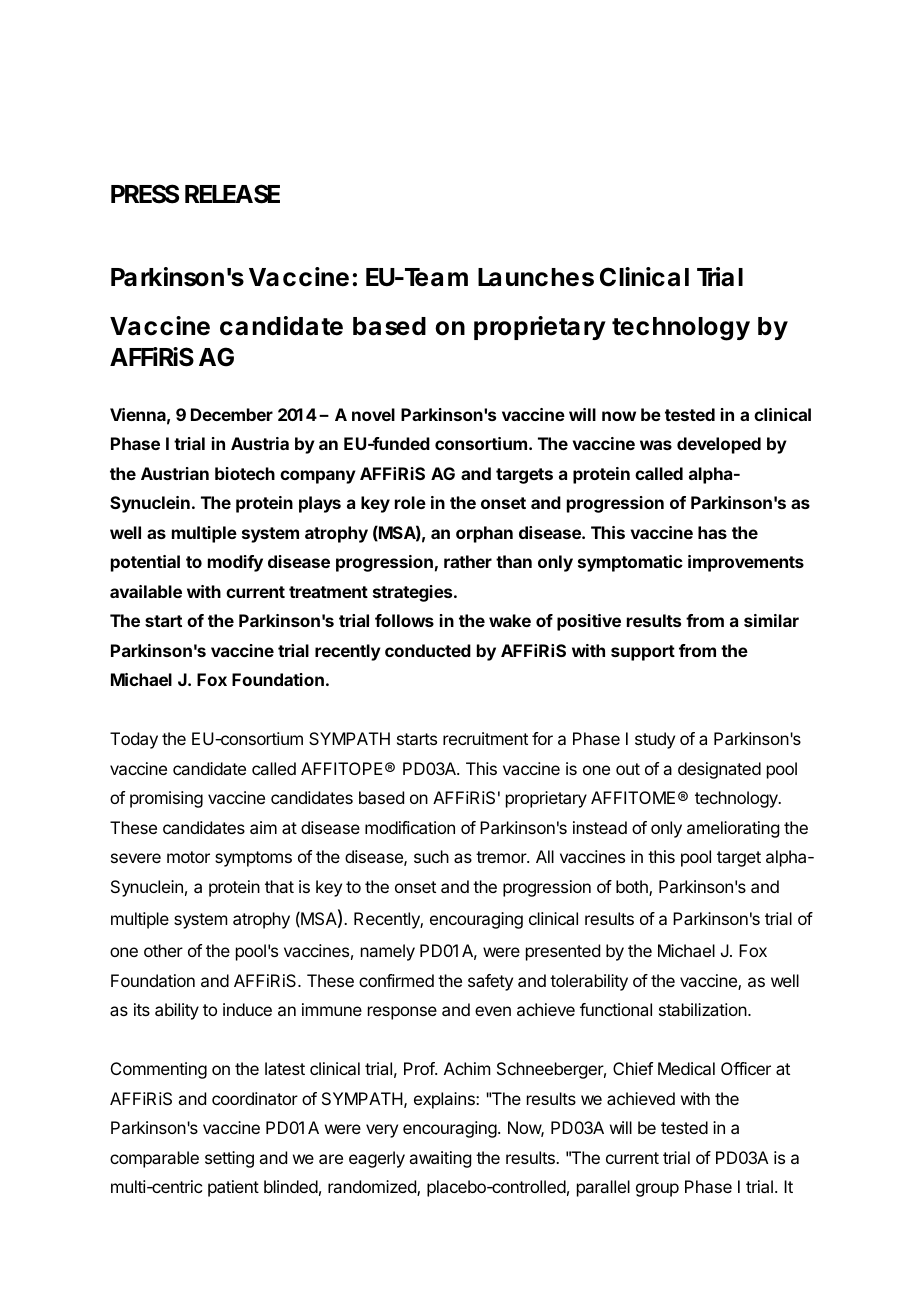 Image resolution: width=924 pixels, height=1309 pixels. What do you see at coordinates (703, 1009) in the document?
I see `stabilization` at bounding box center [703, 1009].
